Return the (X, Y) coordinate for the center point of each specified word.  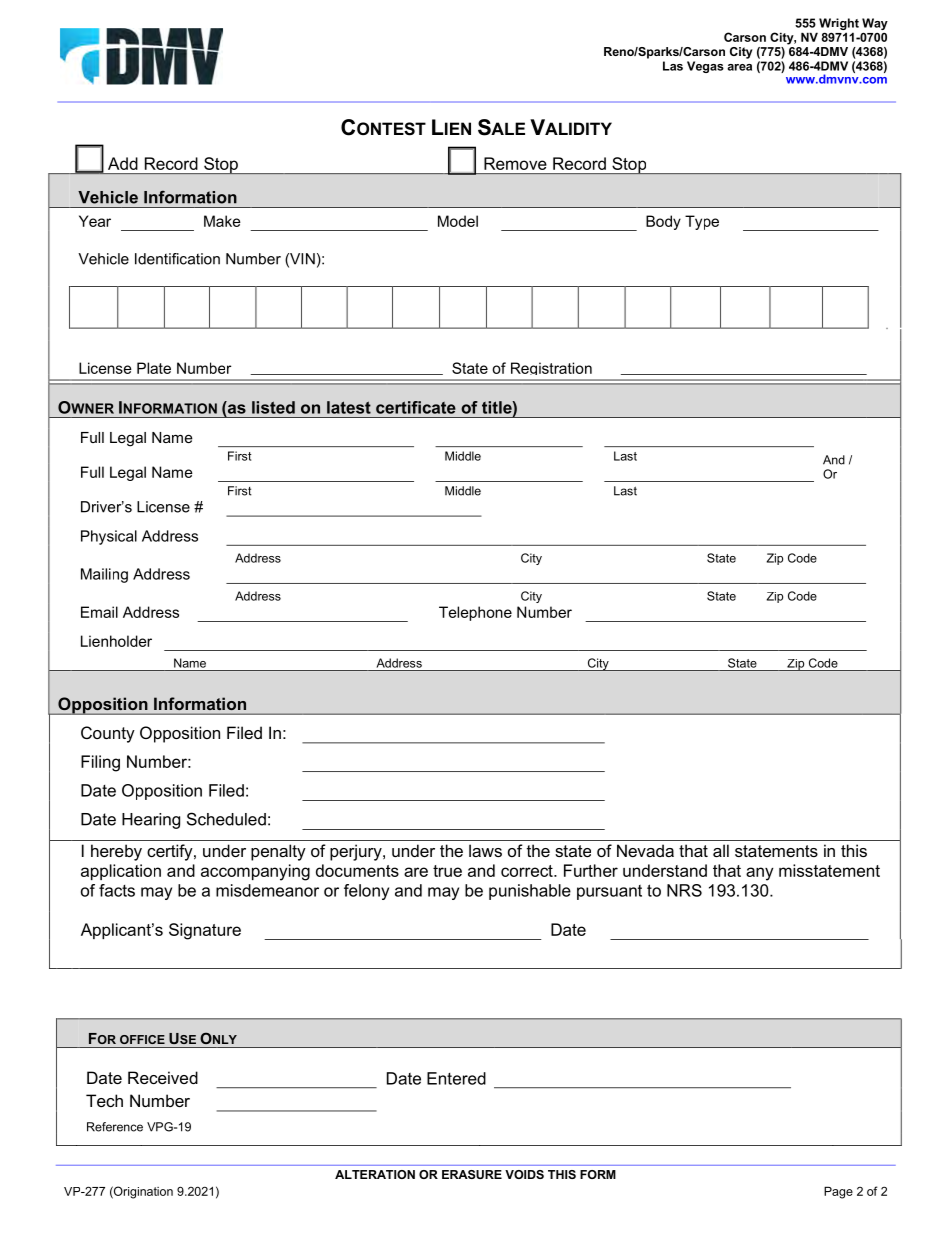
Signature (205, 931)
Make (222, 221)
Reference (115, 1127)
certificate (416, 407)
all (721, 850)
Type (702, 222)
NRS (684, 890)
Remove (515, 163)
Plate (154, 368)
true (447, 871)
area (739, 67)
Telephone (475, 613)
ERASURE (472, 1174)
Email (99, 612)
